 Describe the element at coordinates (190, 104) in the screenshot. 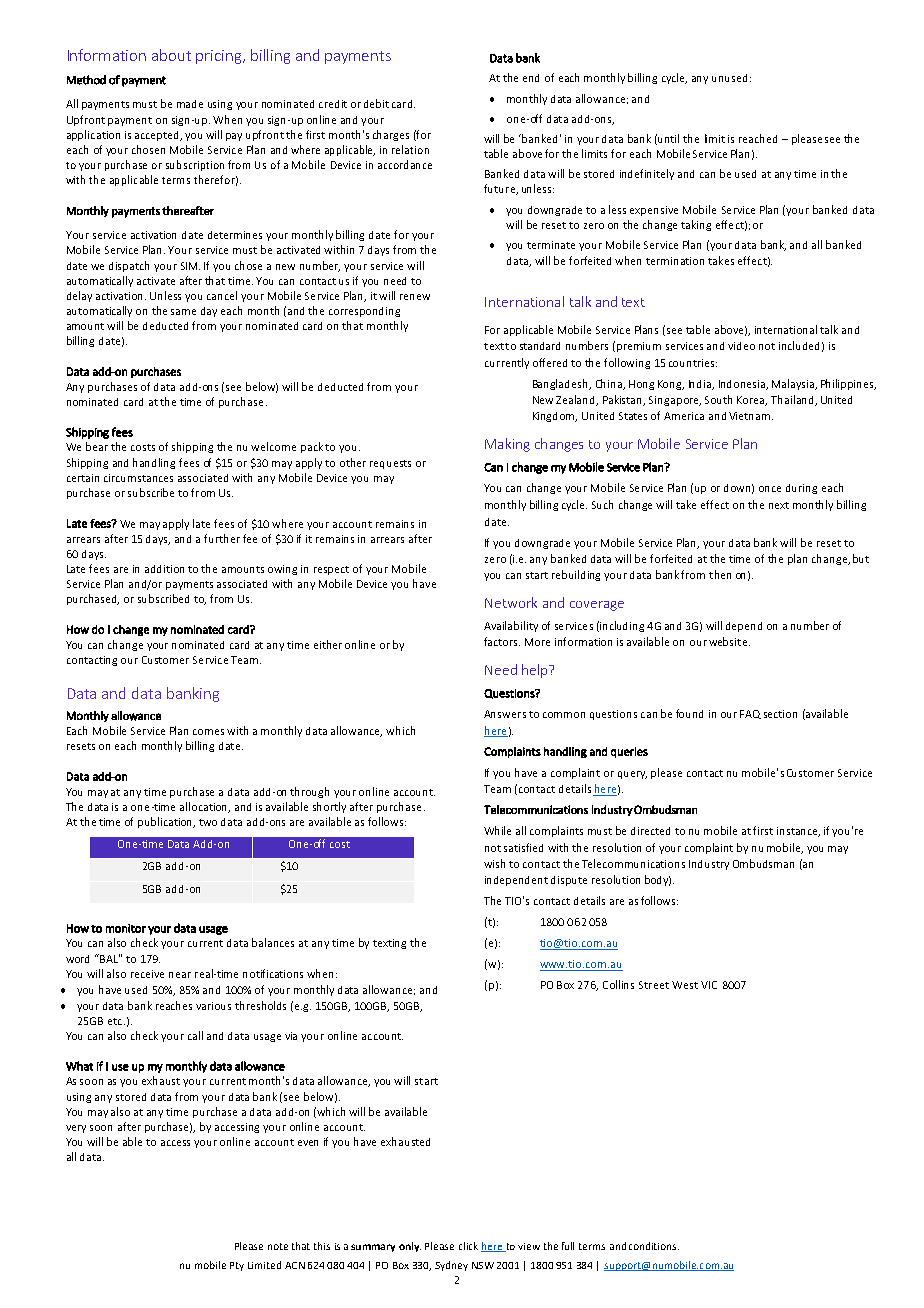

I see `made` at that location.
